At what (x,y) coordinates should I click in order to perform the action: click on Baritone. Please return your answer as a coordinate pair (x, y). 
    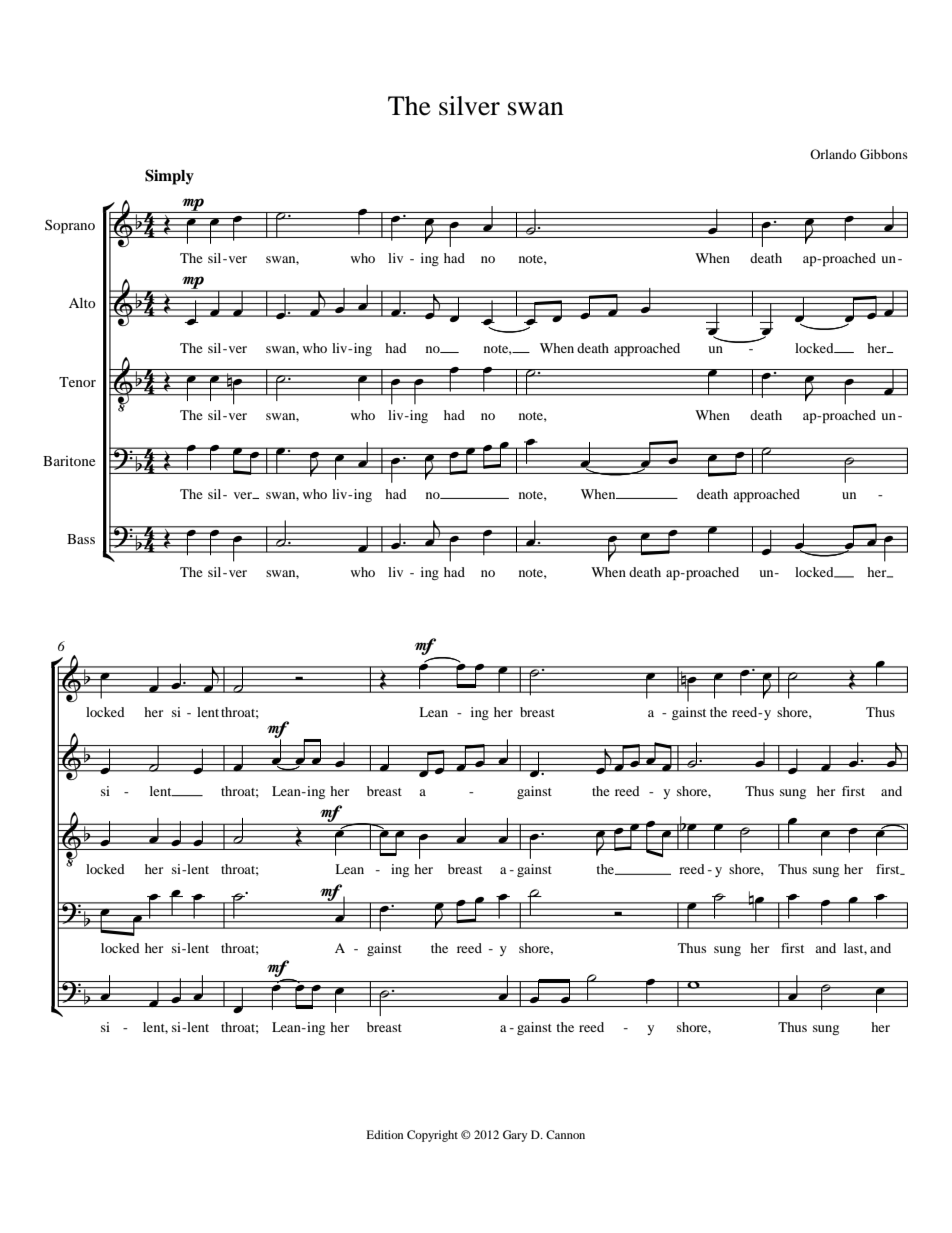
    Looking at the image, I should click on (69, 461).
